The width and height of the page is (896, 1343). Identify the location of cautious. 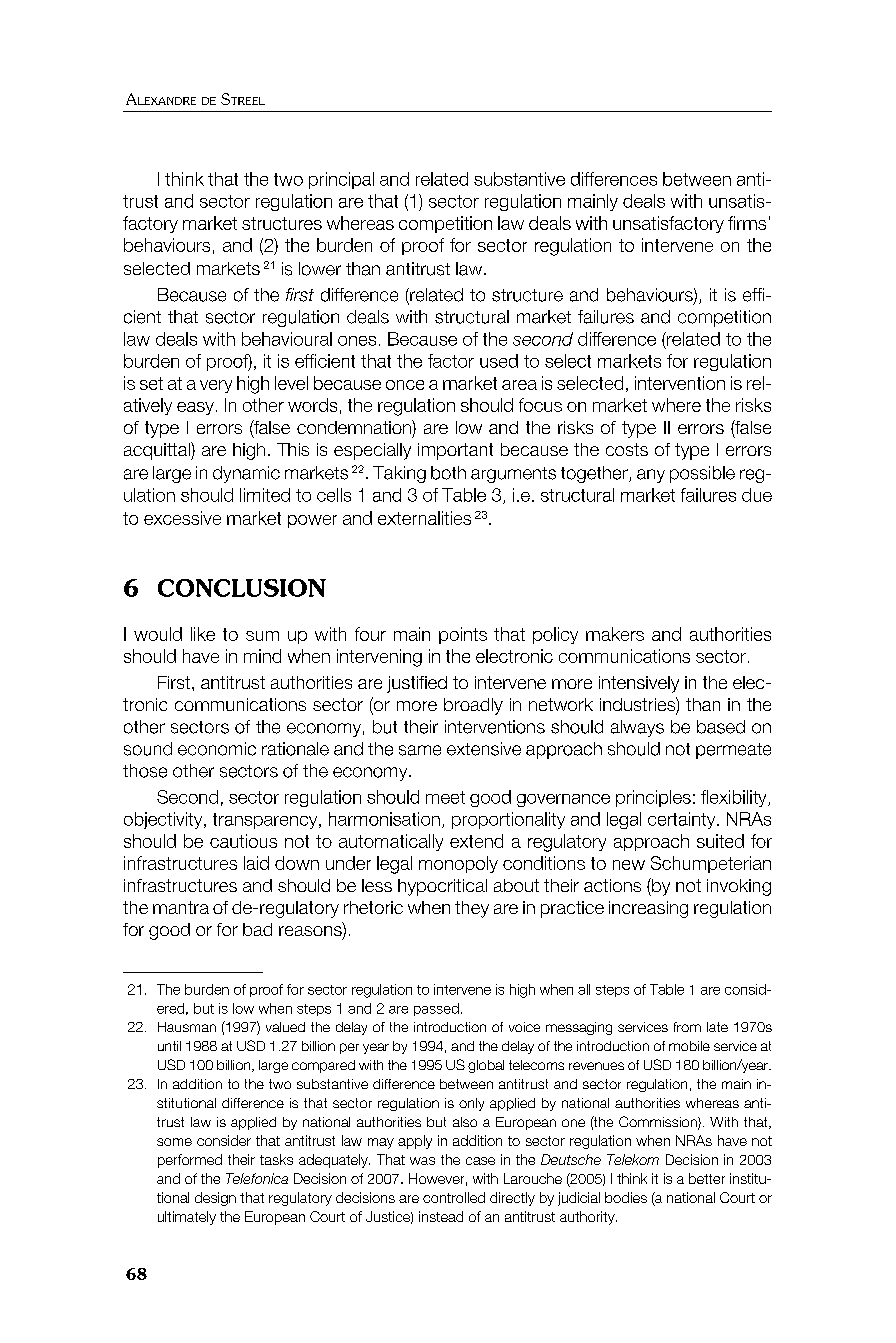
(243, 841).
